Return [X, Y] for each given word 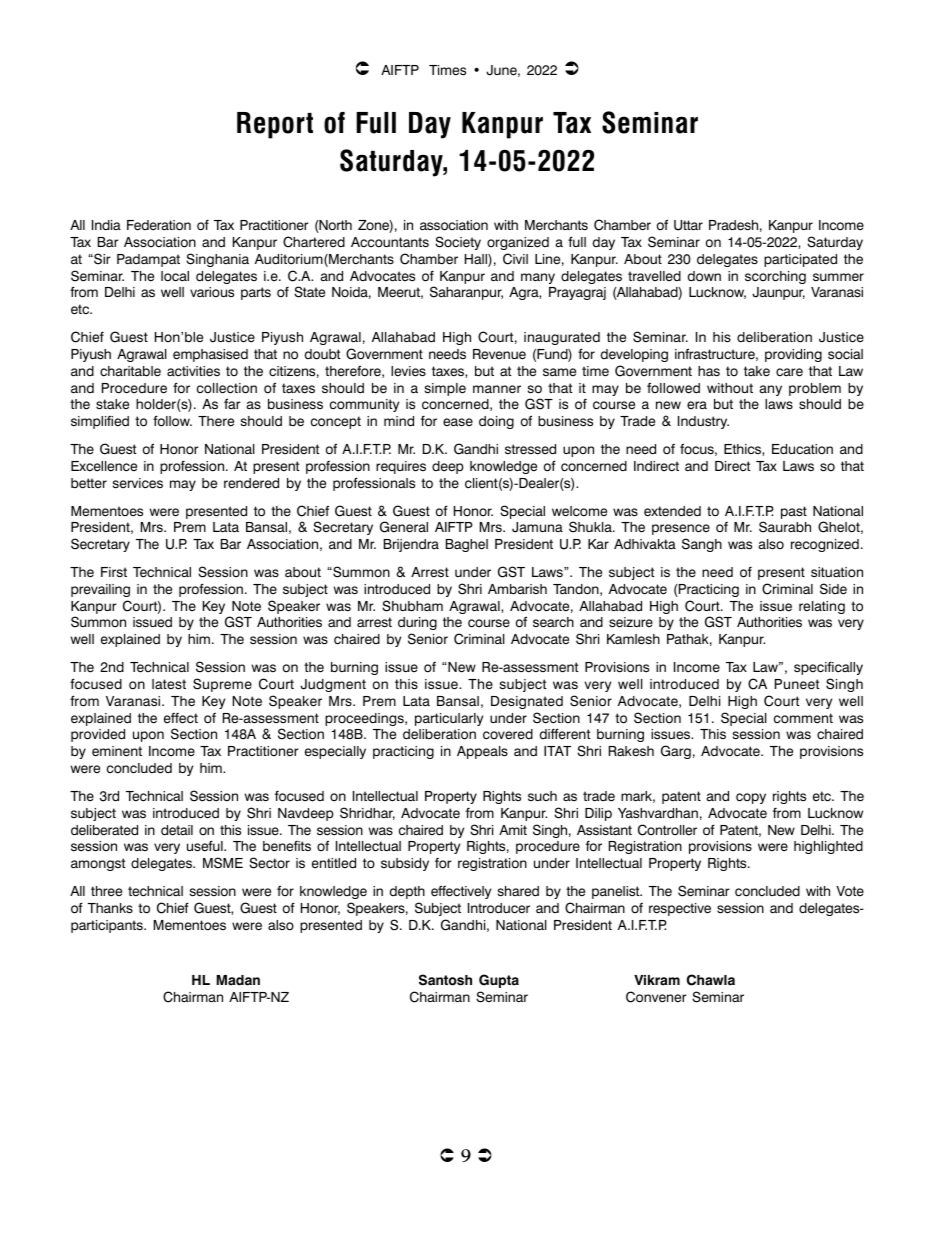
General [404, 527]
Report [275, 125]
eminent [117, 751]
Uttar [688, 225]
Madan [238, 980]
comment [803, 718]
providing [793, 355]
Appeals [482, 752]
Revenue [499, 354]
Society [458, 243]
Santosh [445, 980]
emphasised [210, 355]
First [114, 572]
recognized [825, 545]
